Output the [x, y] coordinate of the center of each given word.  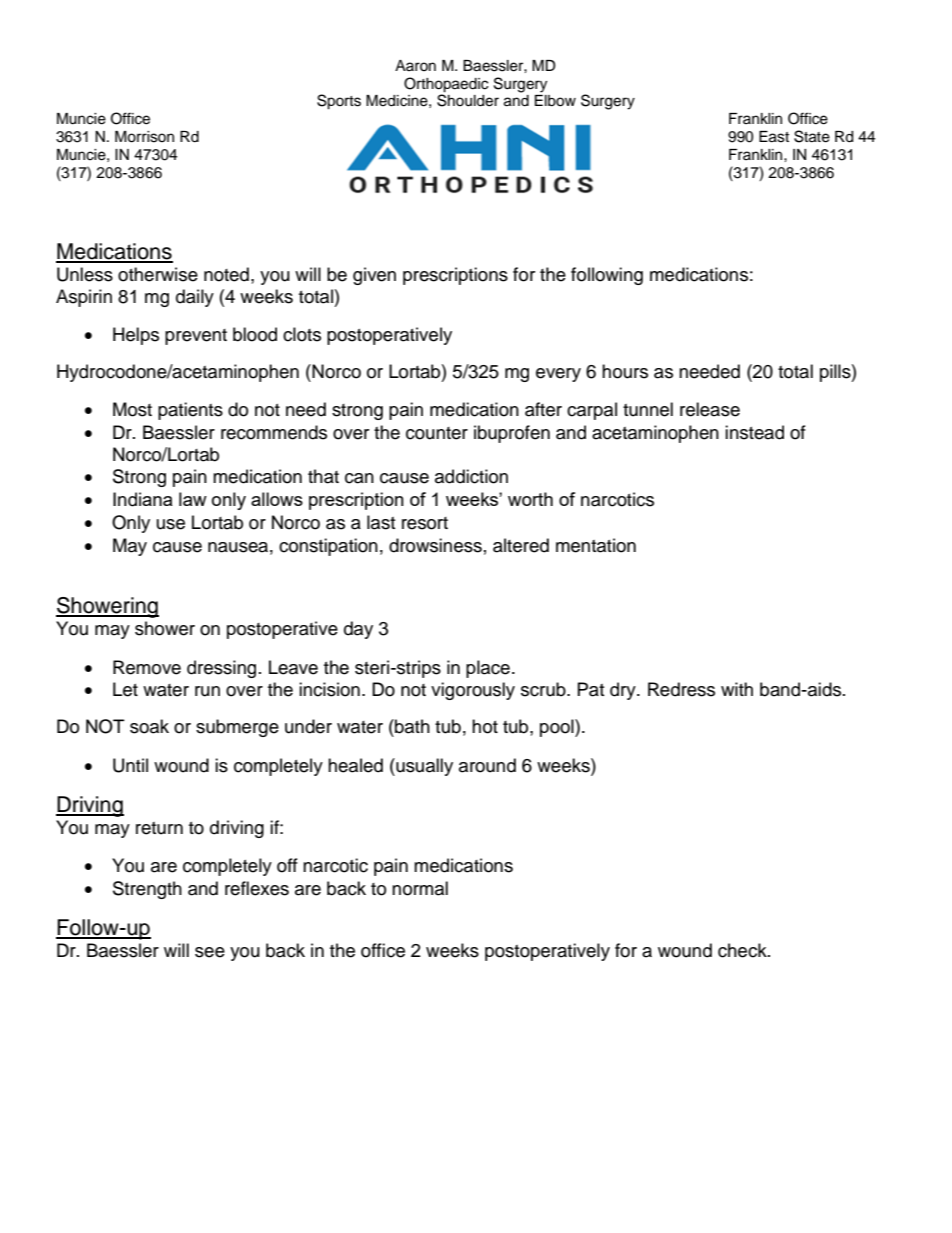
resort [425, 523]
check [743, 950]
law [193, 499]
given [374, 276]
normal [420, 888]
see [210, 952]
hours [625, 371]
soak [149, 726]
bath [411, 726]
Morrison [144, 137]
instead [754, 432]
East [774, 137]
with [737, 689]
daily [195, 298]
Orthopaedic [446, 85]
